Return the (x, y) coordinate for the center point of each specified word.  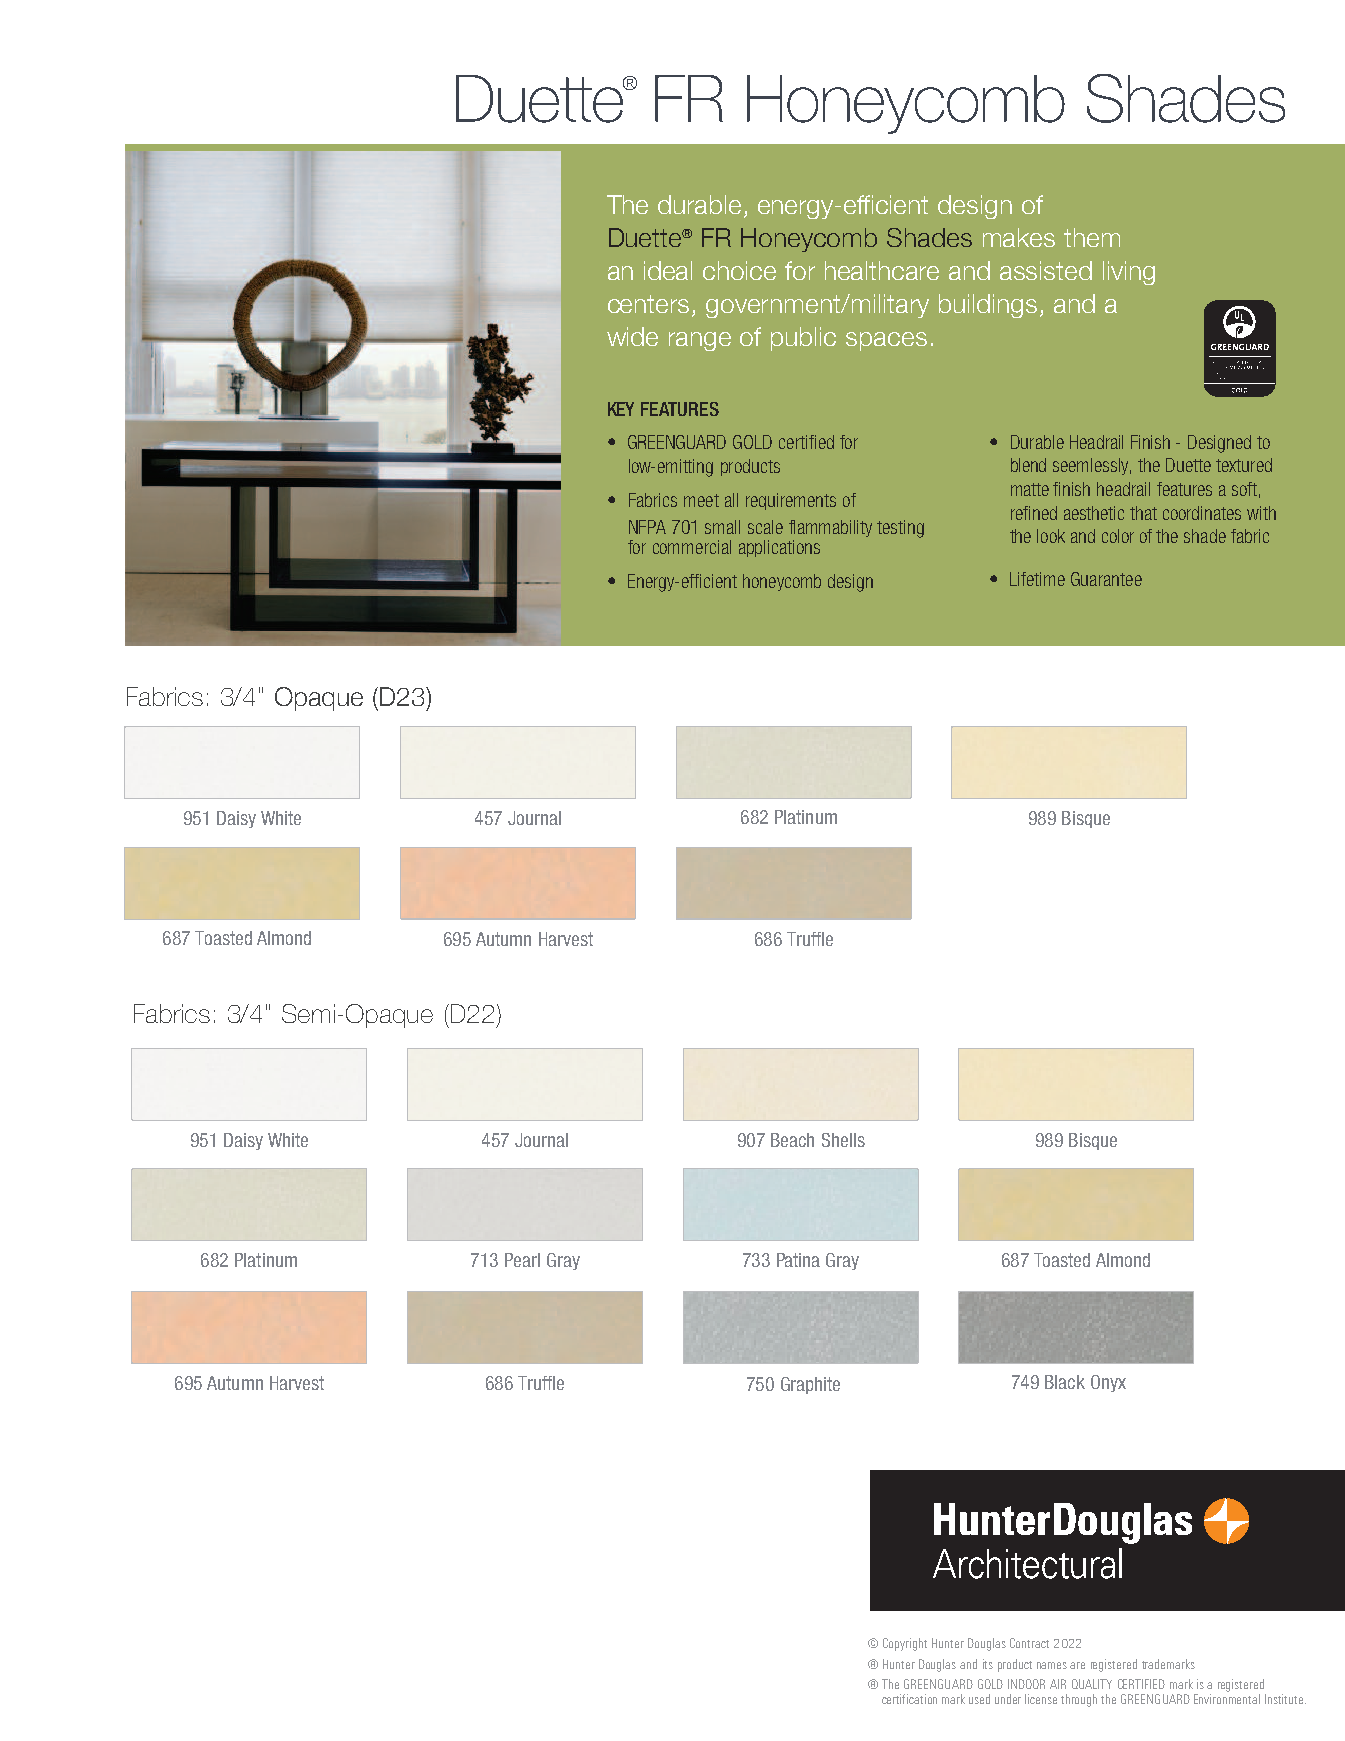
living (1129, 273)
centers (648, 304)
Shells (843, 1140)
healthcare (882, 270)
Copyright (905, 1644)
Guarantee (1106, 579)
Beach (792, 1140)
